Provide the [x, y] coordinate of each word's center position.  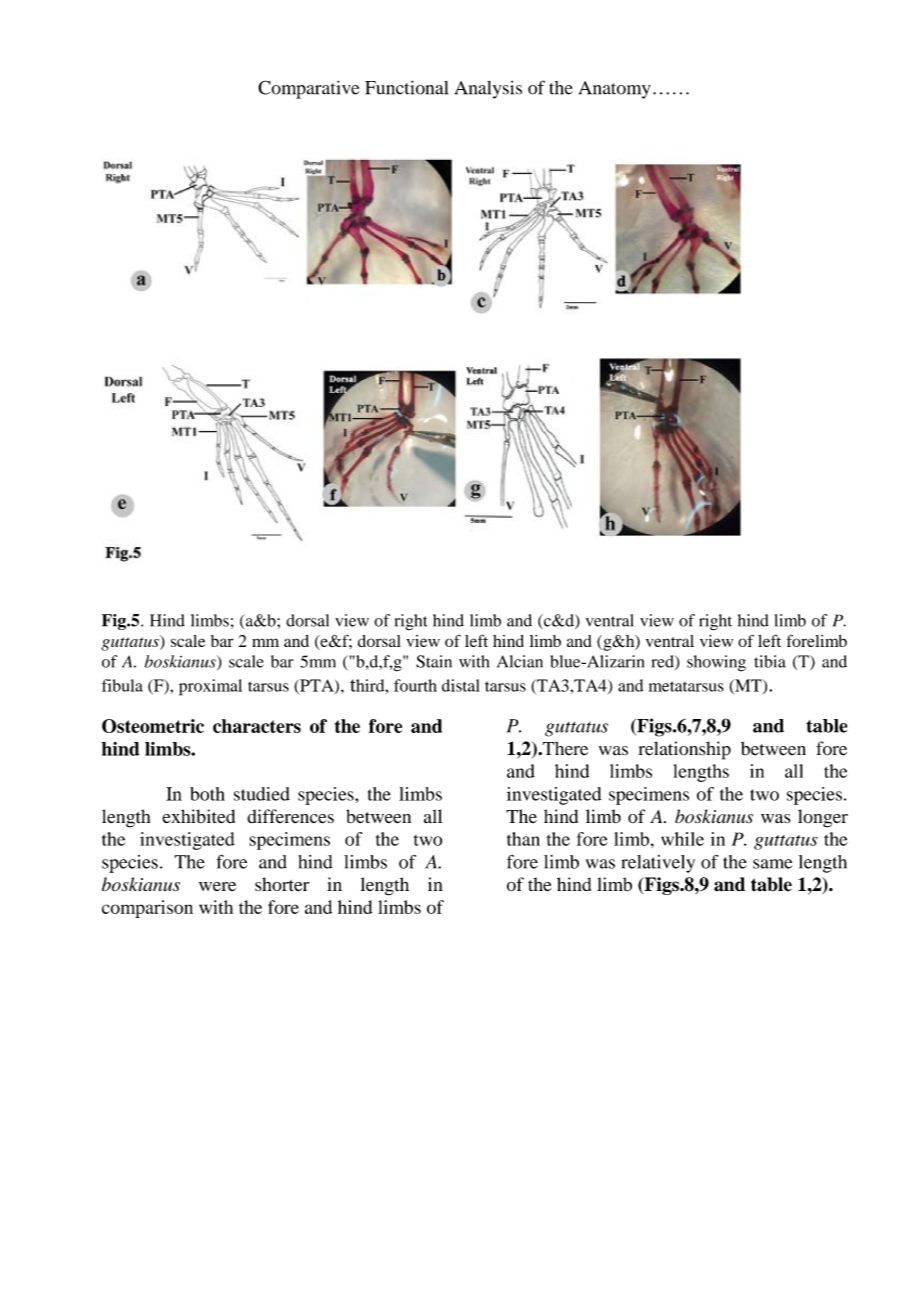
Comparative [309, 89]
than [523, 839]
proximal [210, 687]
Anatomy [615, 90]
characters [257, 726]
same [772, 864]
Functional [406, 87]
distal [461, 685]
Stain [434, 661]
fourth [415, 685]
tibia [770, 661]
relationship [685, 750]
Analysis [488, 90]
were [217, 886]
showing [716, 663]
